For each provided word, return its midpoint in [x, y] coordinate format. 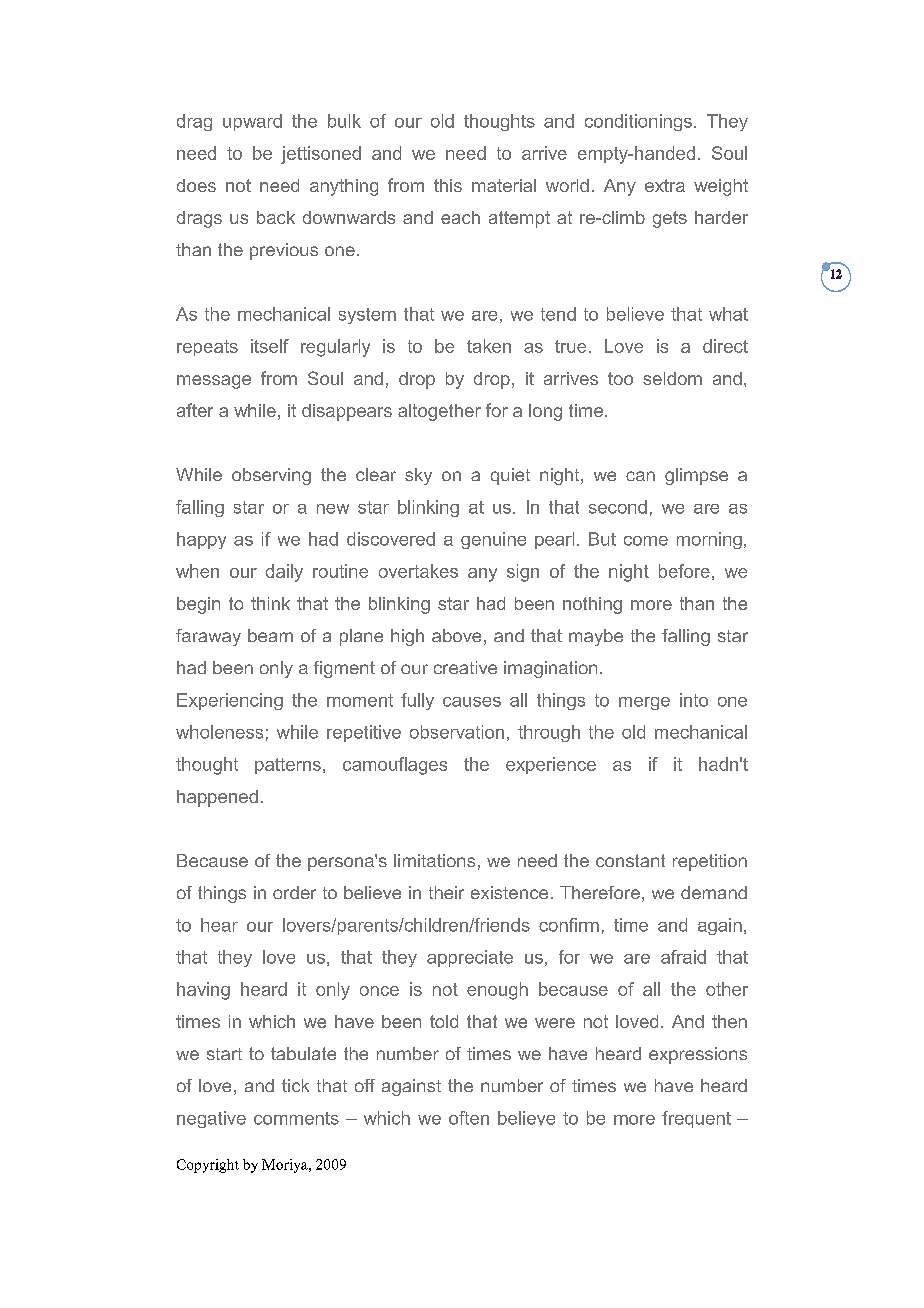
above [456, 635]
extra [665, 185]
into [694, 700]
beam [270, 635]
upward [252, 122]
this [448, 185]
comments [296, 1118]
